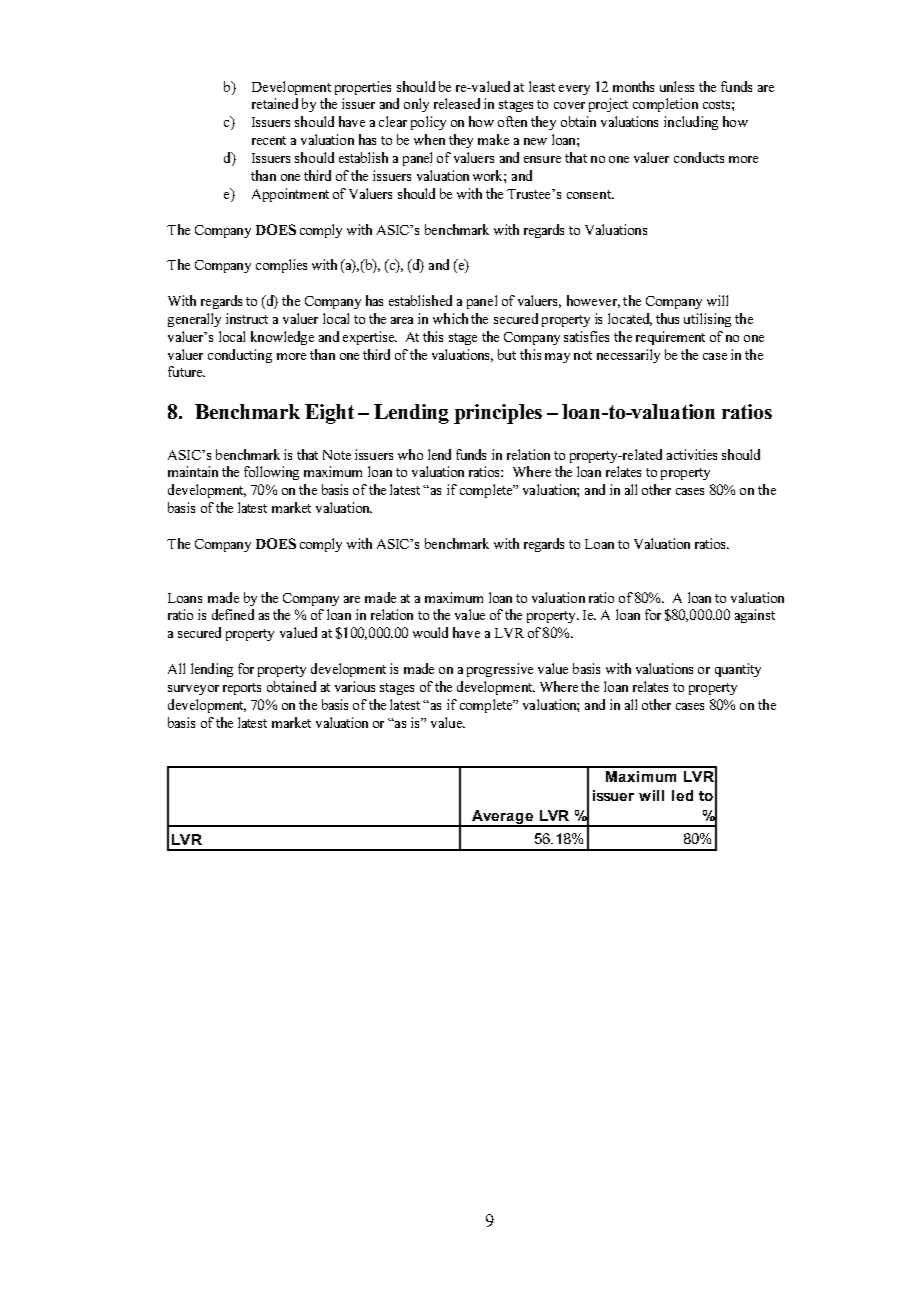 The width and height of the screenshot is (924, 1308). Describe the element at coordinates (670, 338) in the screenshot. I see `requirement` at that location.
